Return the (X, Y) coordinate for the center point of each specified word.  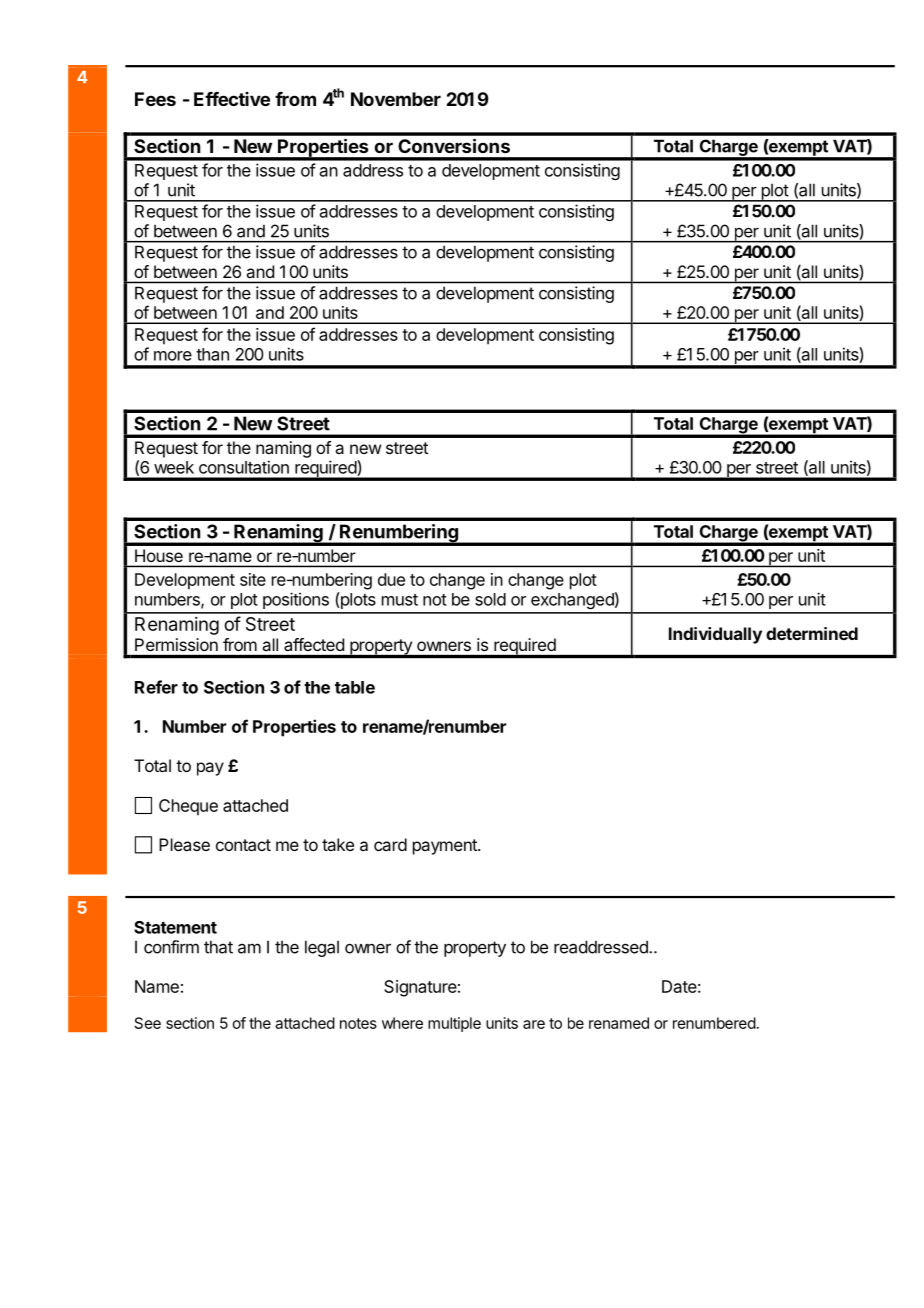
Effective (232, 99)
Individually (715, 635)
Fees (155, 99)
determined (812, 633)
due (391, 579)
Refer (156, 687)
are (534, 1024)
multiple (454, 1024)
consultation (244, 467)
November (396, 99)
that (218, 947)
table (355, 687)
